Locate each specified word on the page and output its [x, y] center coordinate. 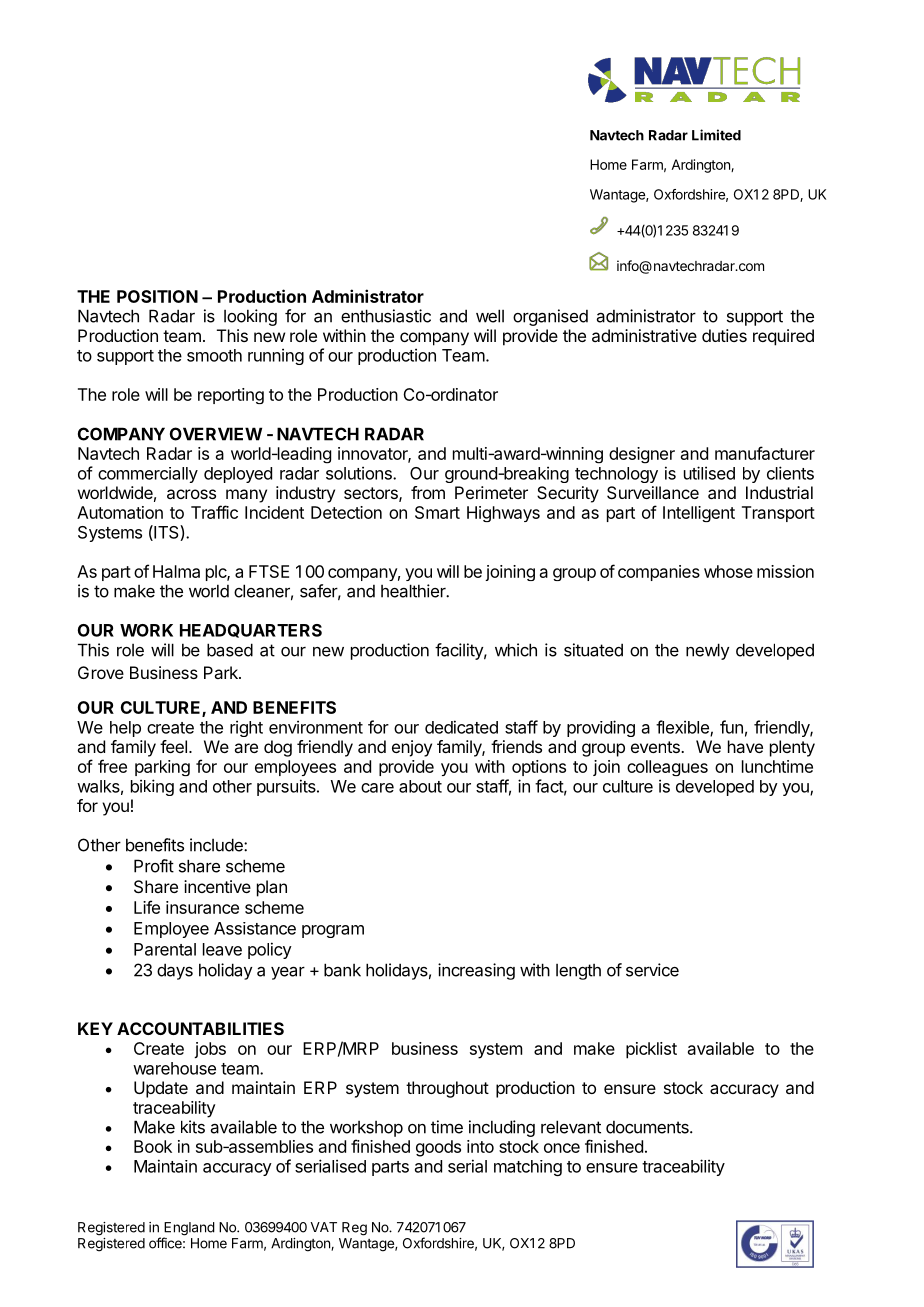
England [189, 1230]
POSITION [157, 296]
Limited [716, 135]
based [230, 650]
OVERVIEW [216, 434]
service [652, 970]
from [428, 492]
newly [707, 651]
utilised [709, 473]
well [490, 316]
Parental [165, 949]
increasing [476, 971]
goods [438, 1148]
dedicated [461, 727]
